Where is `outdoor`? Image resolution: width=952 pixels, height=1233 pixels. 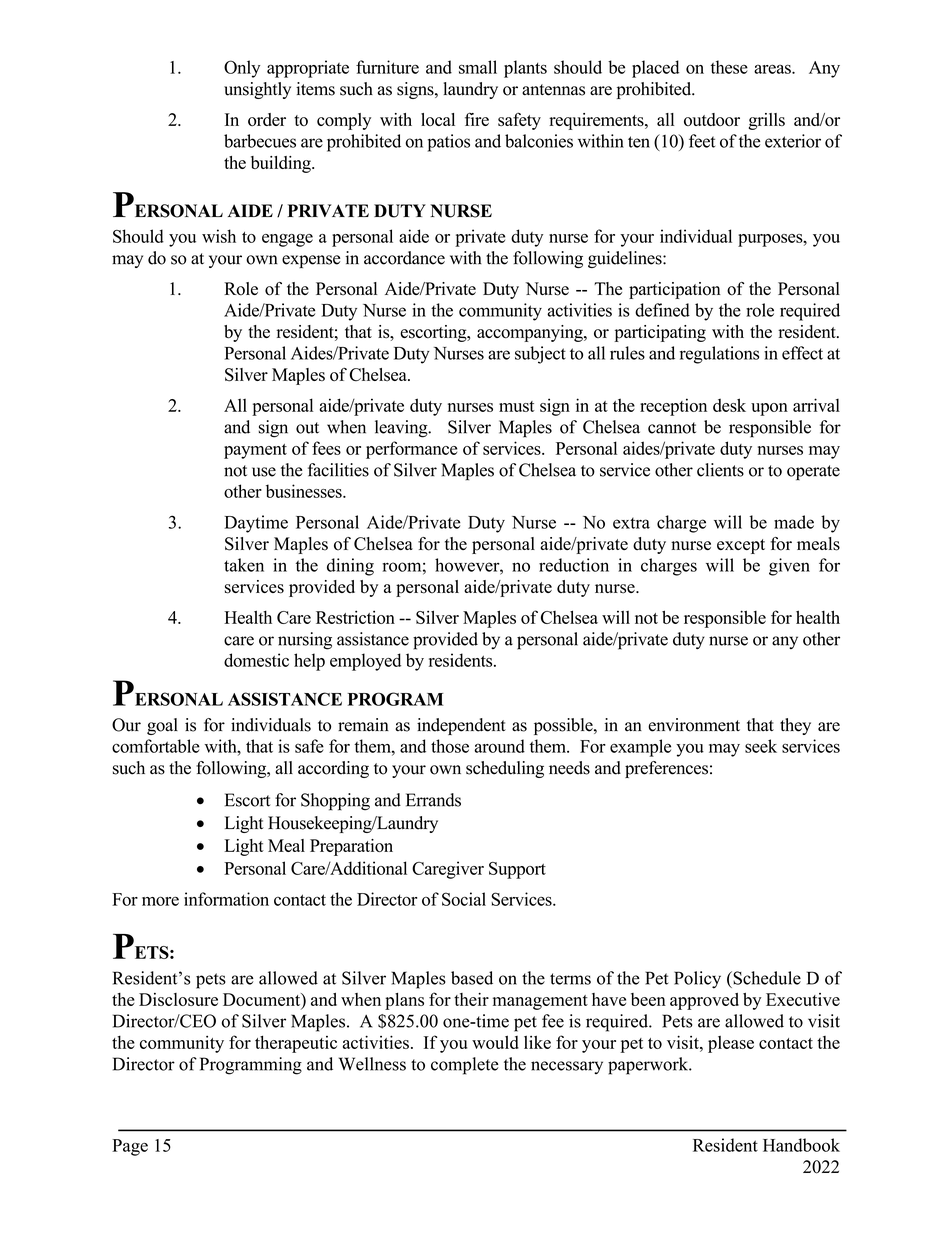
outdoor is located at coordinates (712, 119).
